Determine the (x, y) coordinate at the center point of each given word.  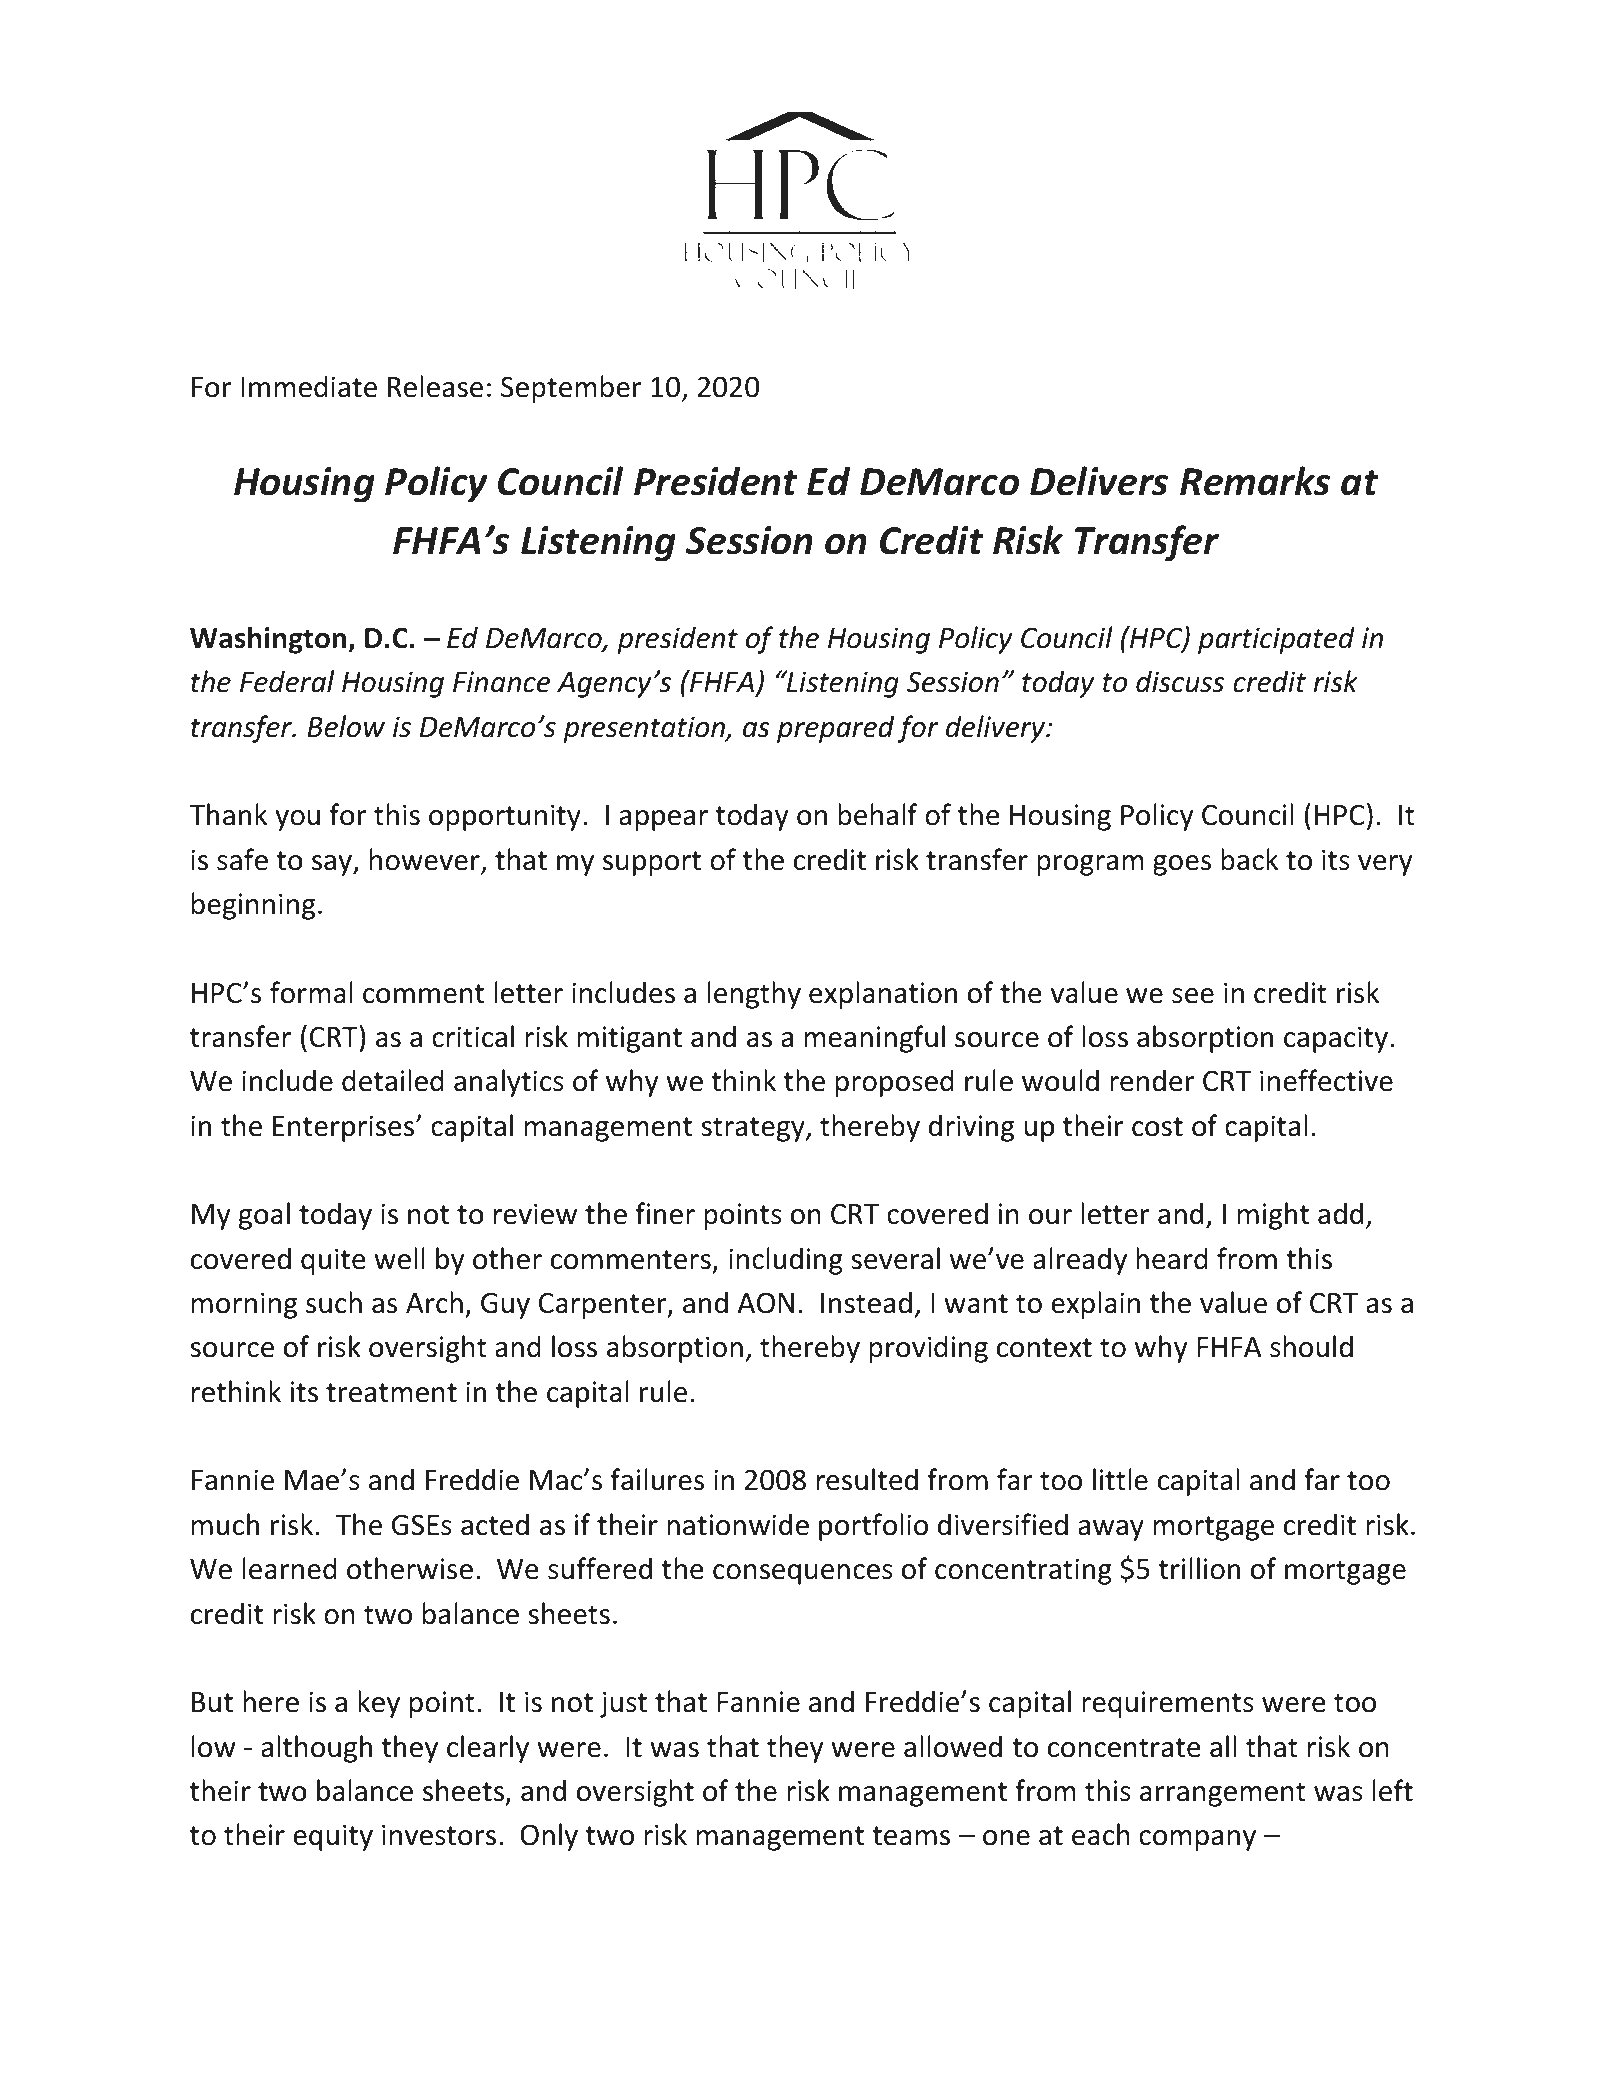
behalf (877, 814)
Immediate (309, 386)
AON (766, 1303)
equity (333, 1837)
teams (911, 1836)
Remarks (1255, 481)
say (333, 865)
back (1249, 859)
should (1311, 1346)
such (334, 1302)
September (571, 389)
